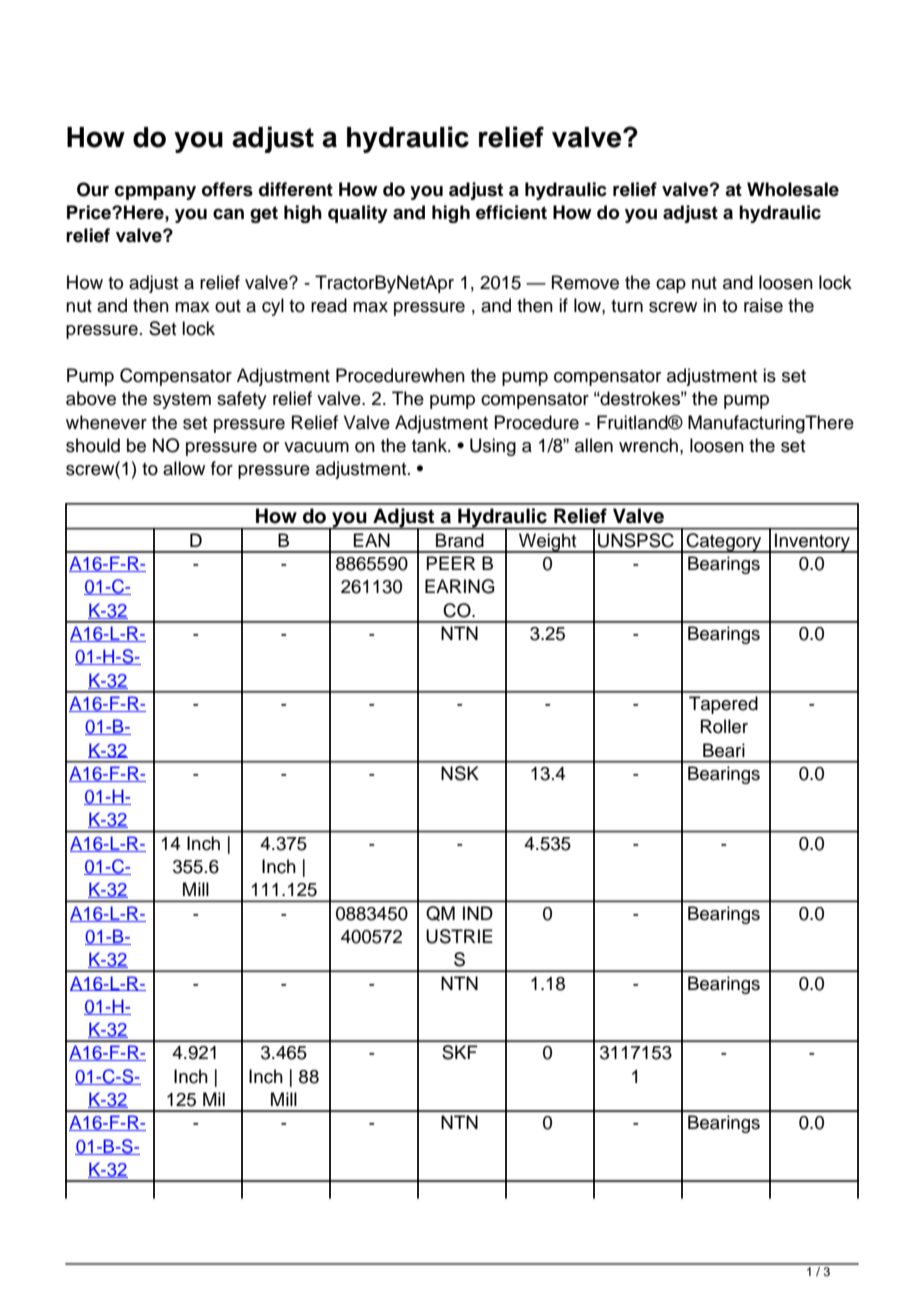  What do you see at coordinates (793, 189) in the screenshot?
I see `Wholesale` at bounding box center [793, 189].
